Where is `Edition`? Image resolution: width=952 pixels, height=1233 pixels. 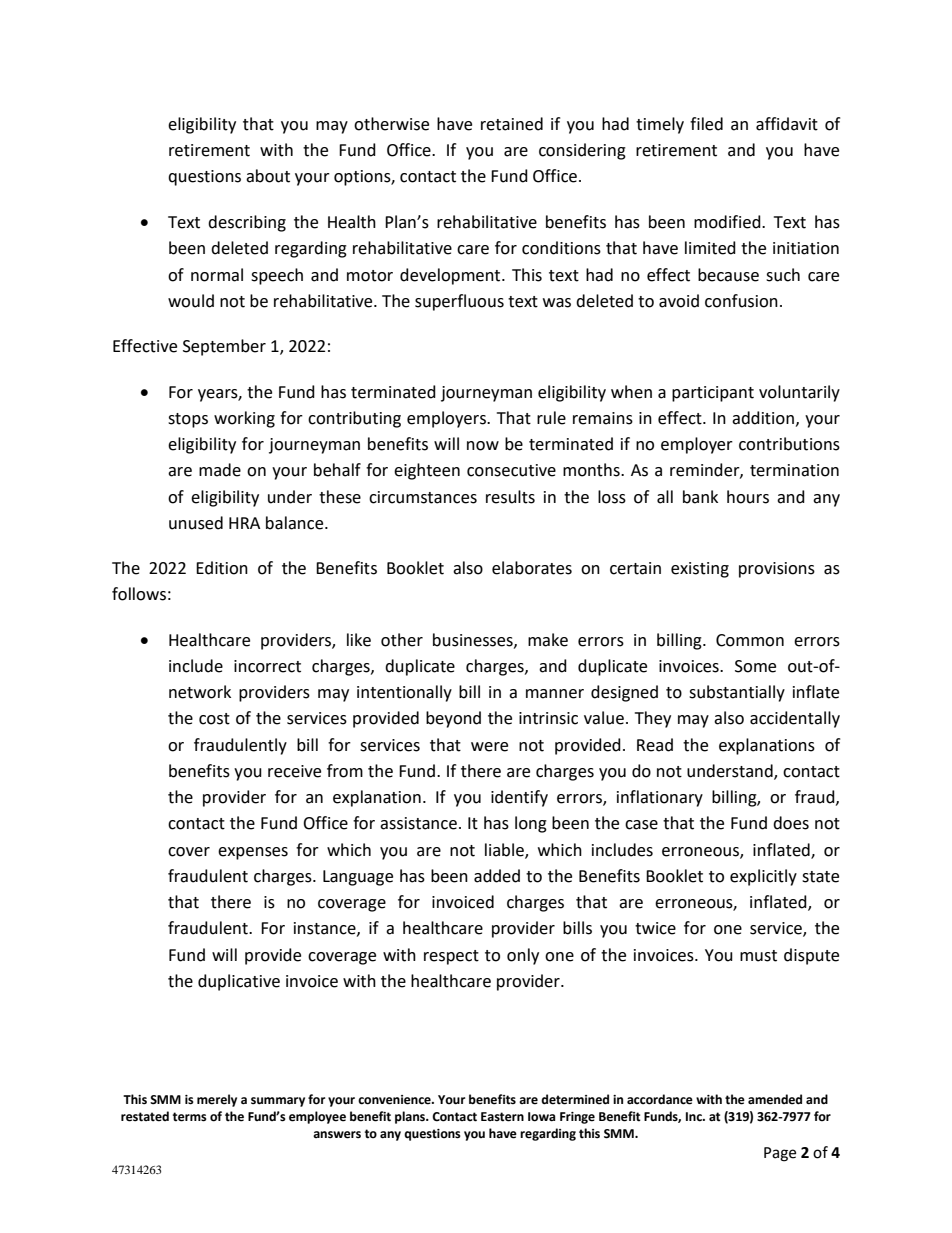 Edition is located at coordinates (222, 568).
